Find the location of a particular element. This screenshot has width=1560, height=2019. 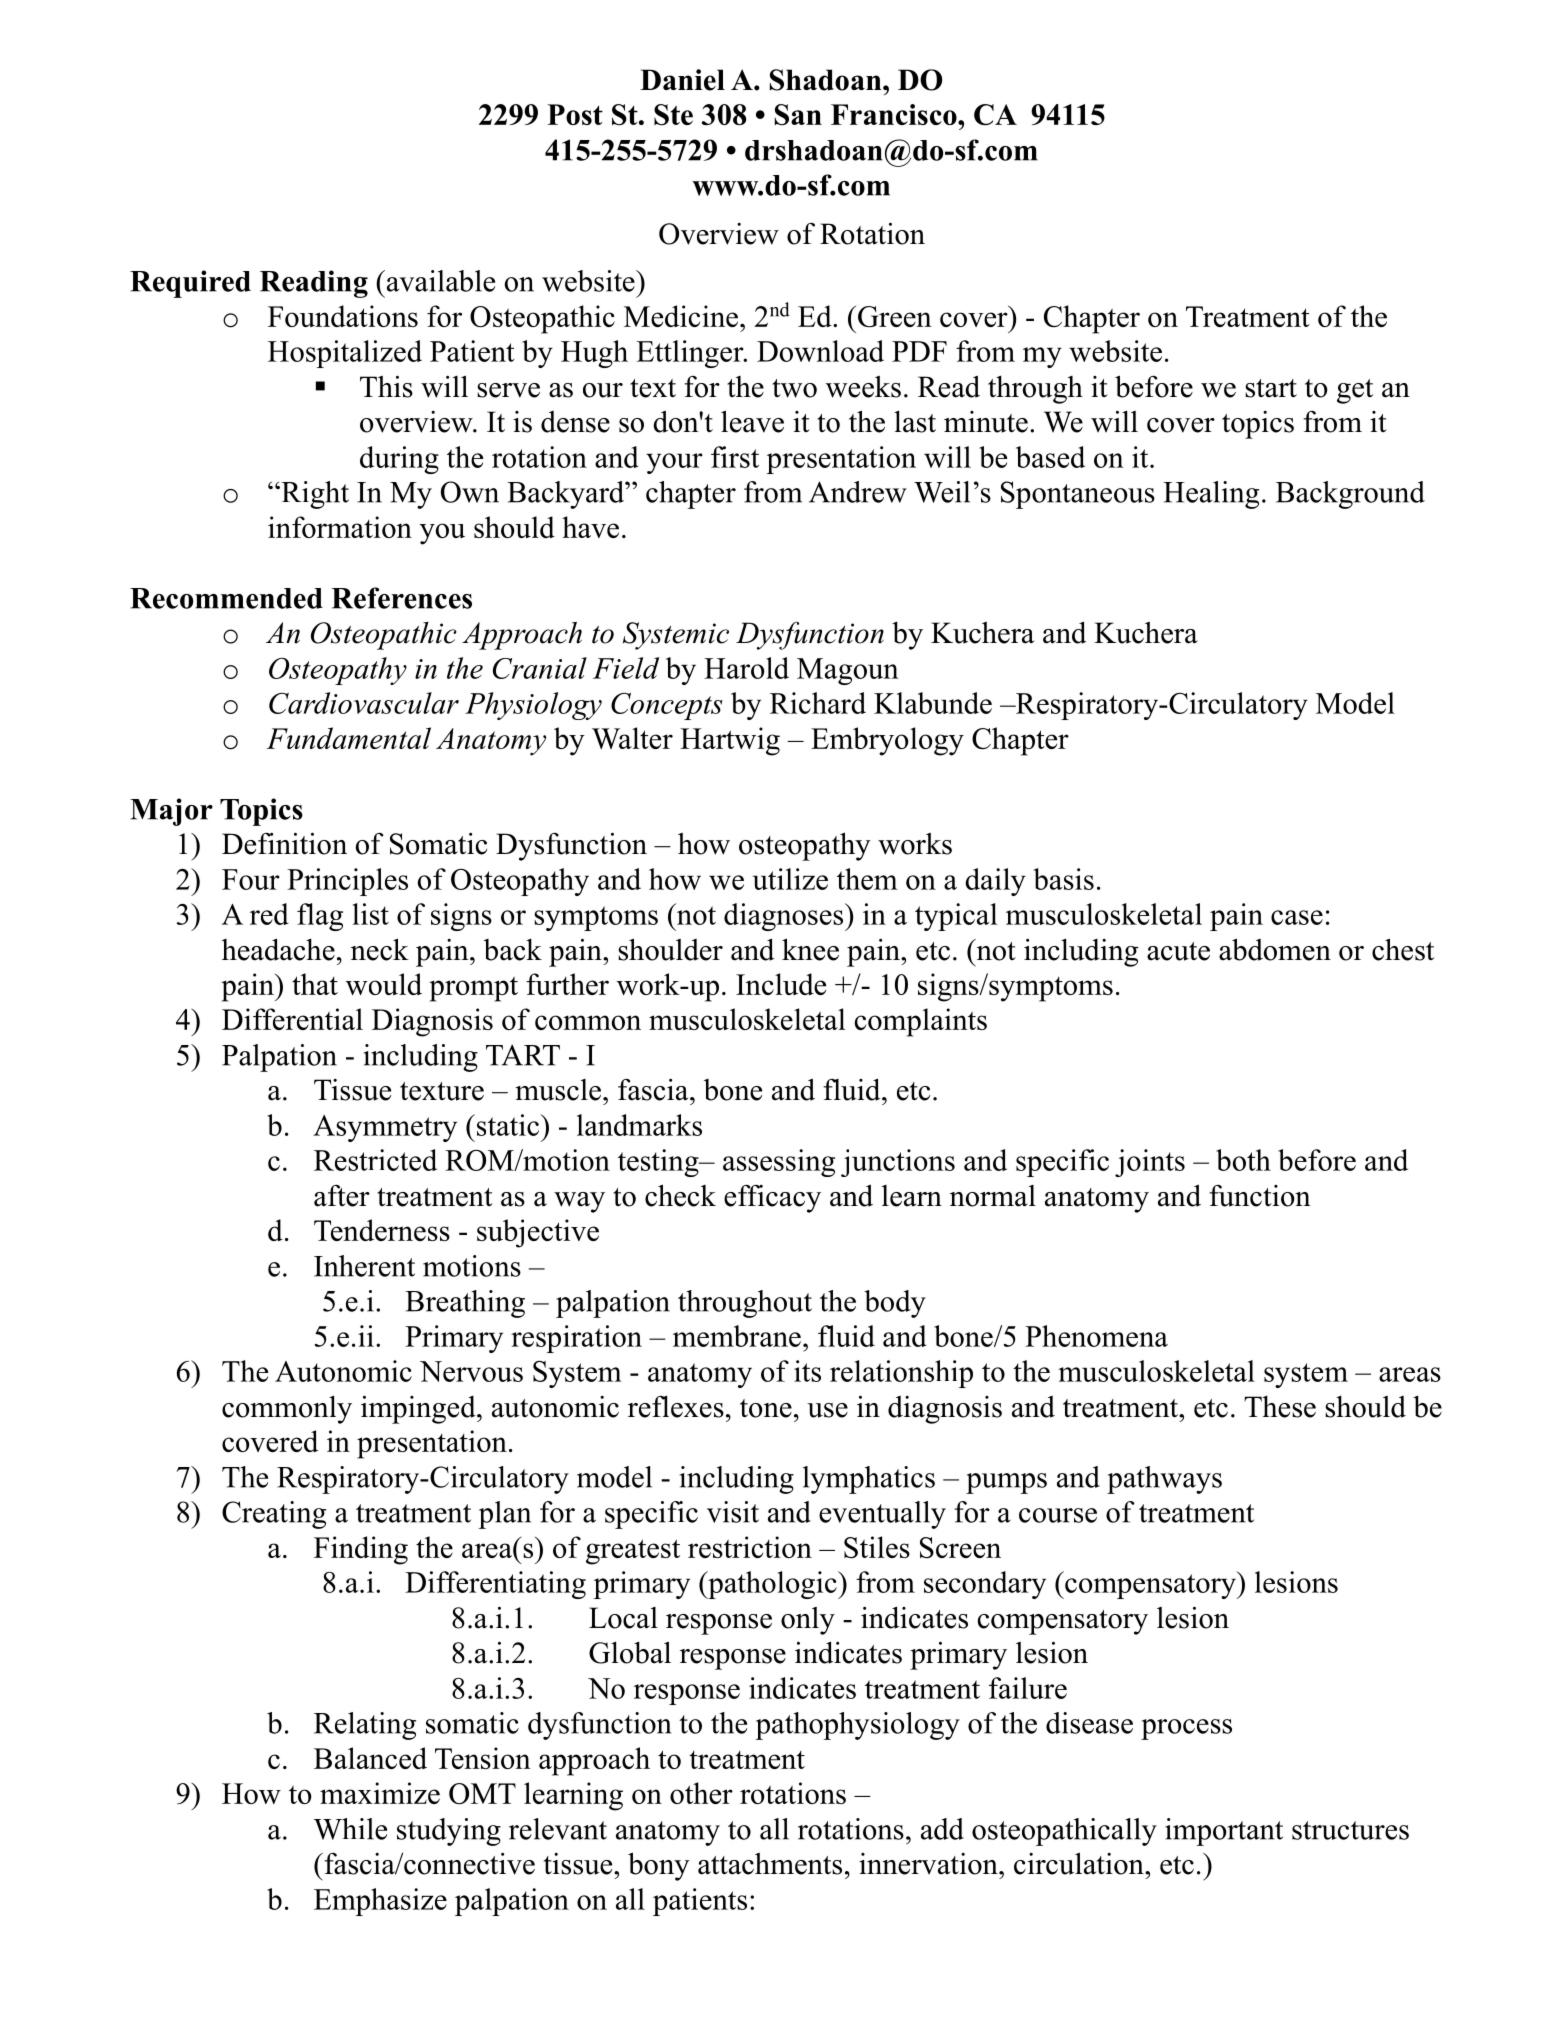

While is located at coordinates (350, 1829).
